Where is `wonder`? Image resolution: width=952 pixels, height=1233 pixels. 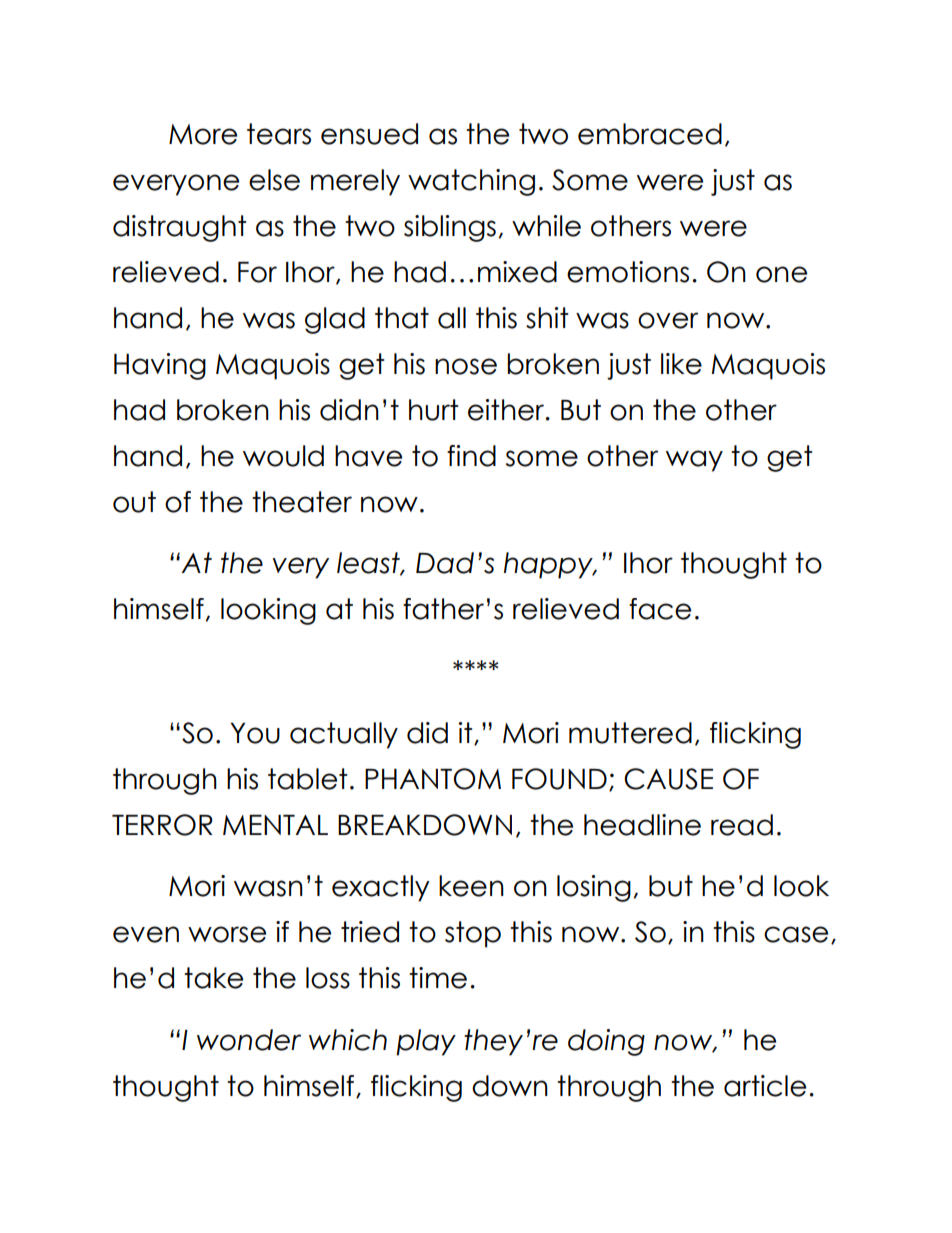 wonder is located at coordinates (249, 1040).
